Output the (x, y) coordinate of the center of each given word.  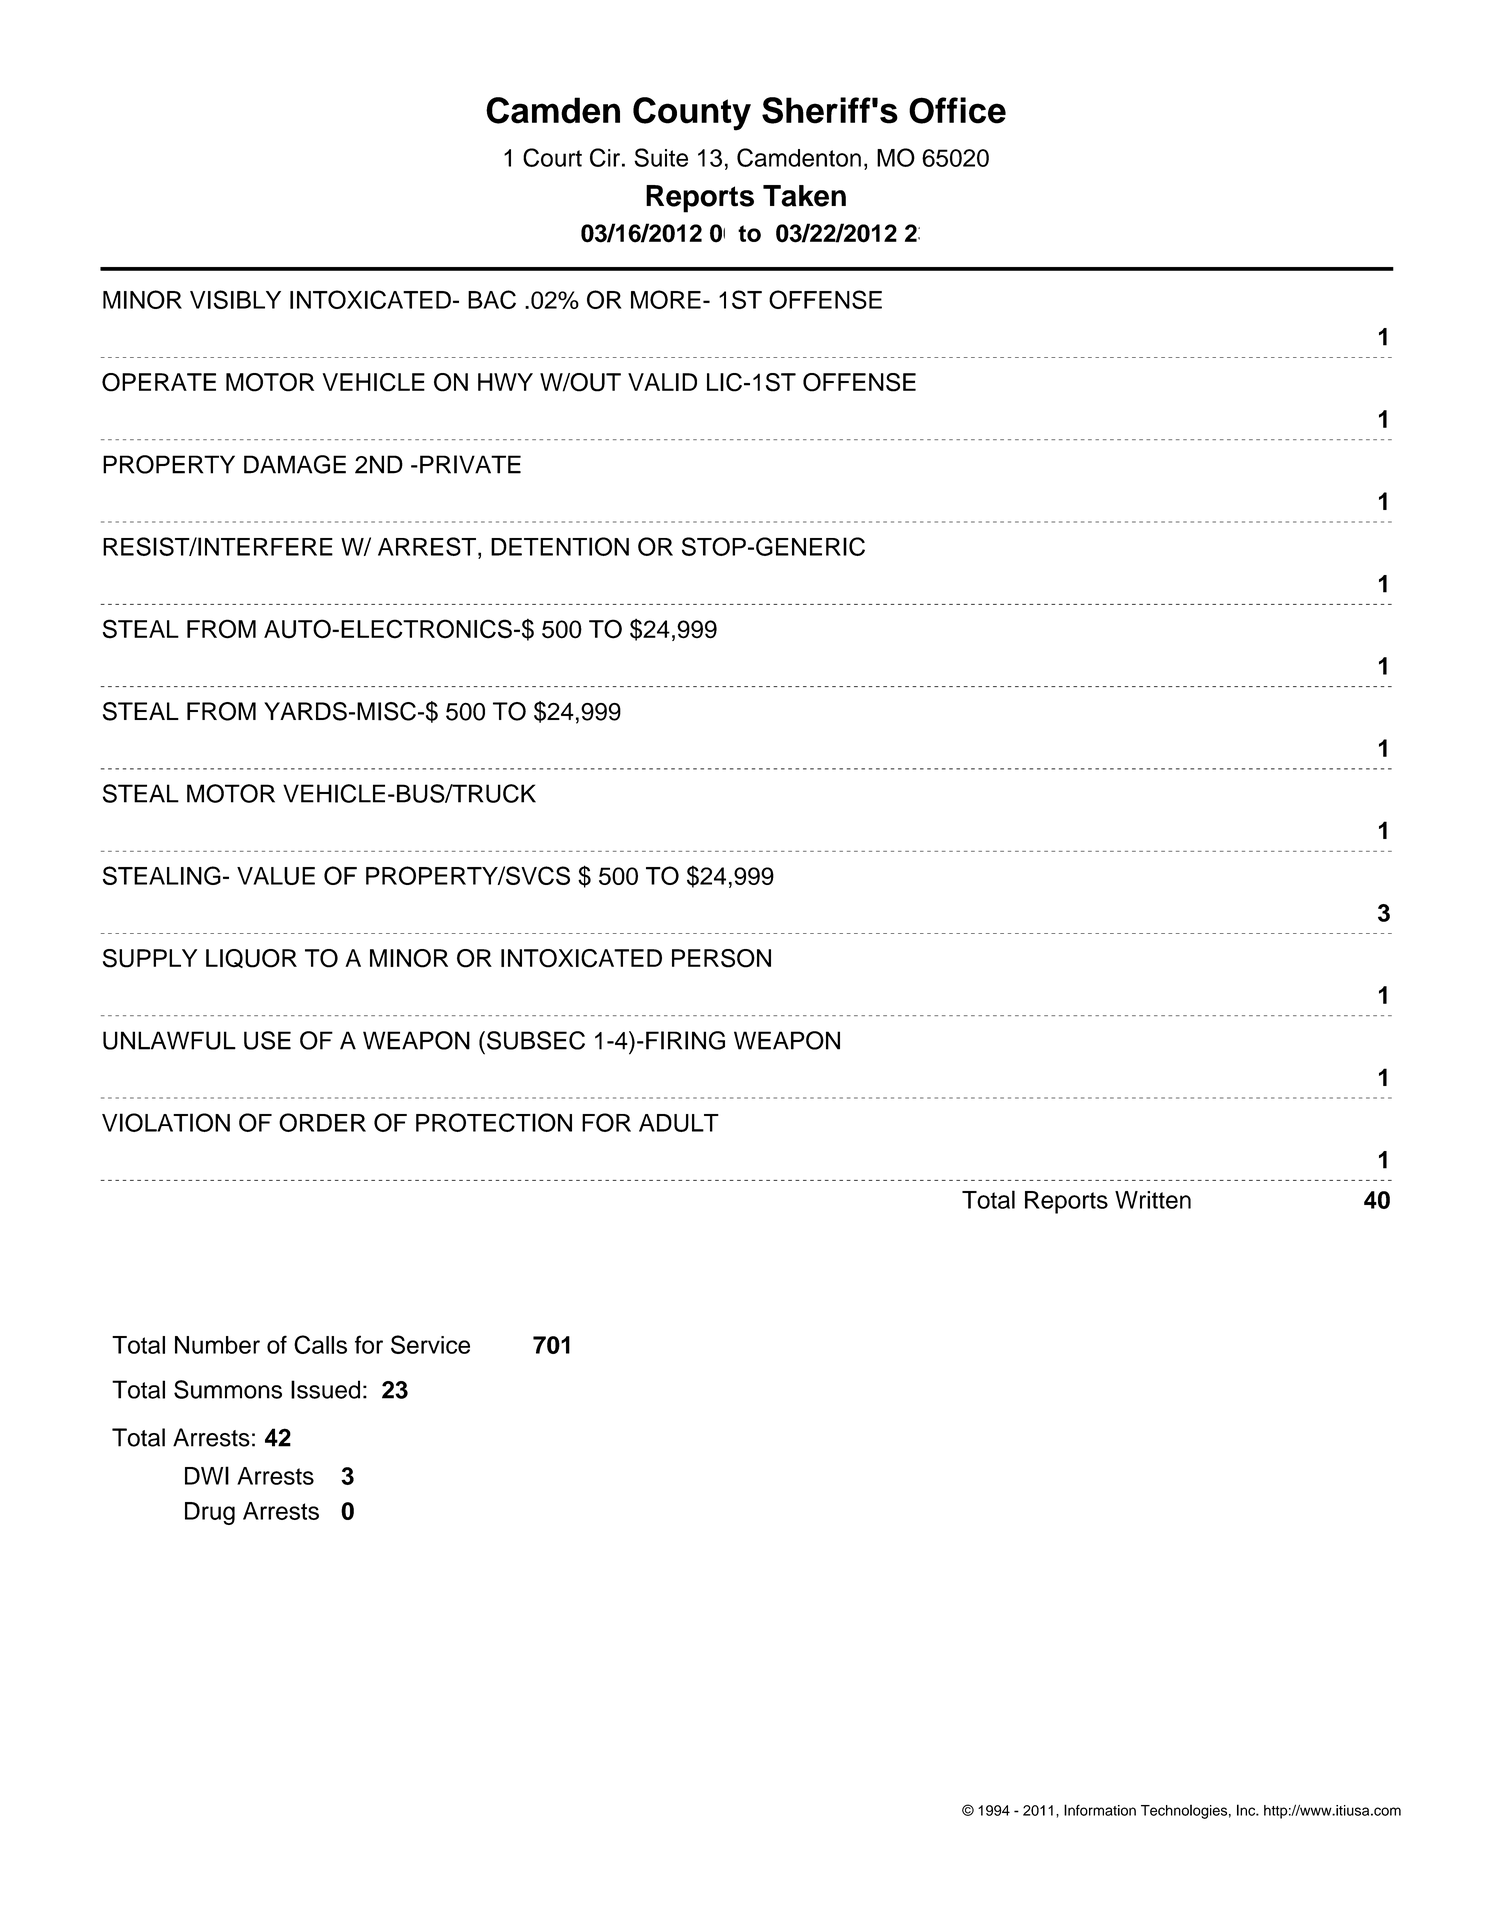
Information (1100, 1810)
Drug (210, 1513)
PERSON (721, 958)
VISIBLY (235, 299)
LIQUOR (251, 958)
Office (957, 110)
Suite (661, 157)
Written (1153, 1200)
